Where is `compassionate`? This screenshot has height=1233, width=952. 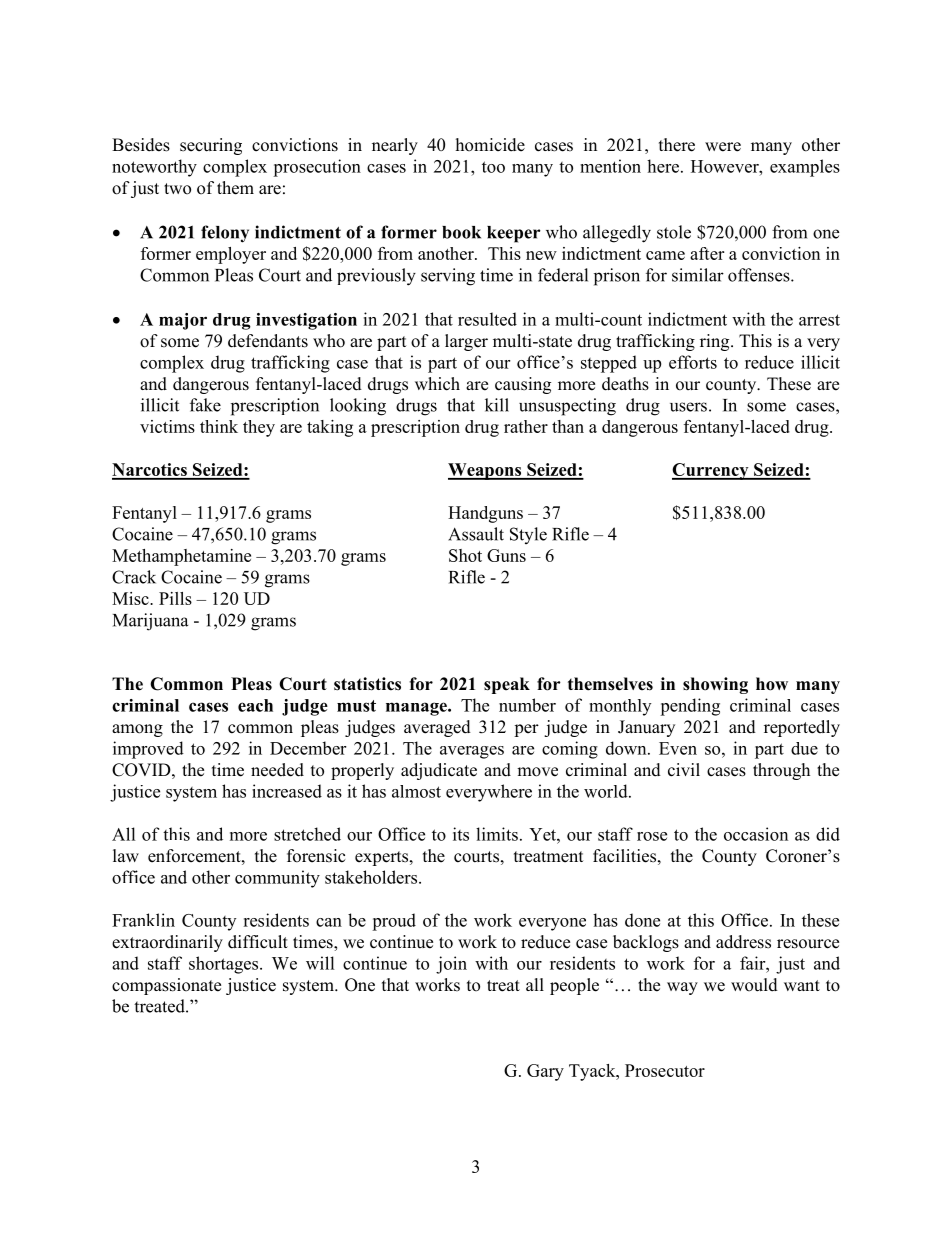
compassionate is located at coordinates (166, 986).
